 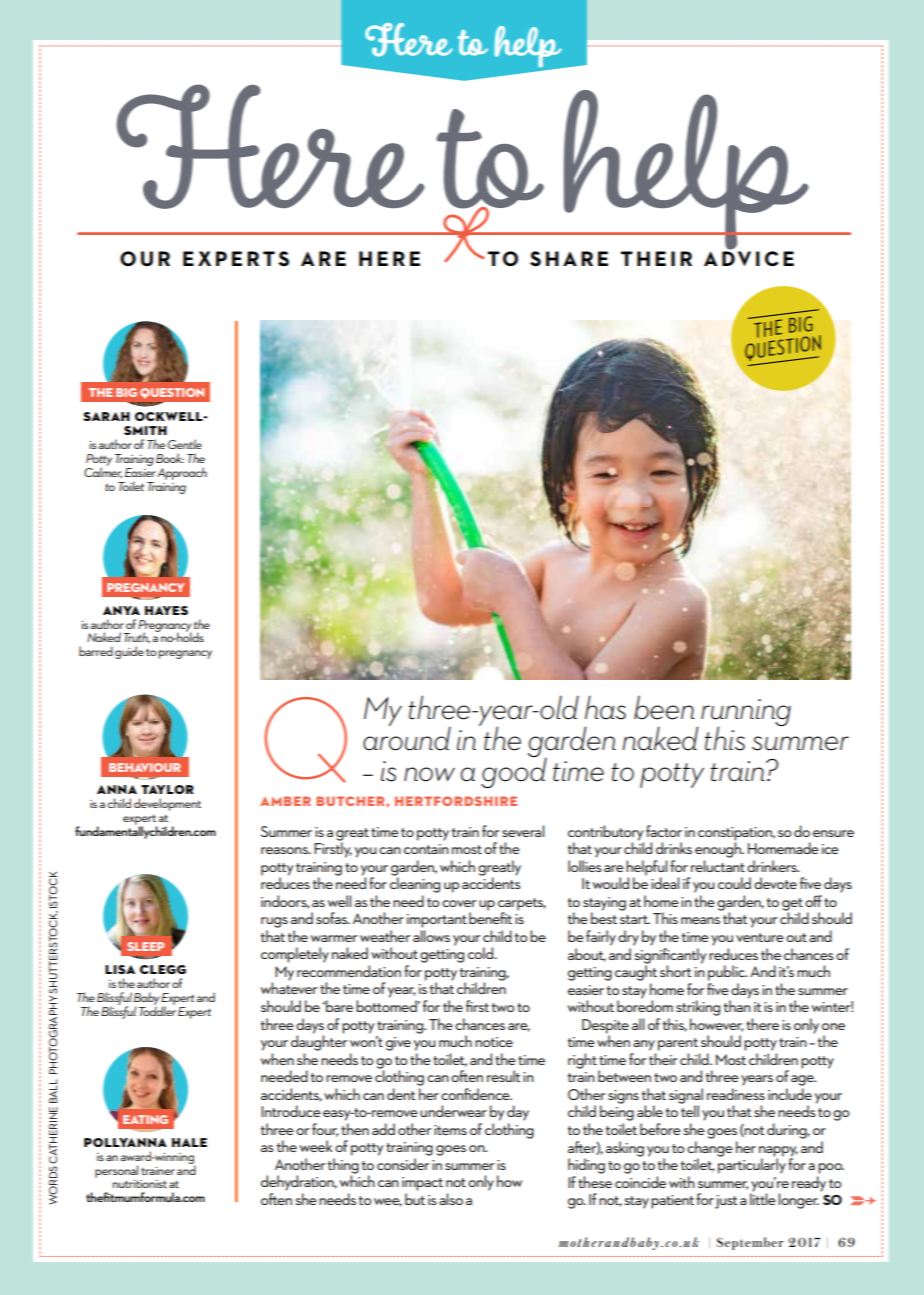 What do you see at coordinates (456, 801) in the screenshot?
I see `Hertfordshire` at bounding box center [456, 801].
